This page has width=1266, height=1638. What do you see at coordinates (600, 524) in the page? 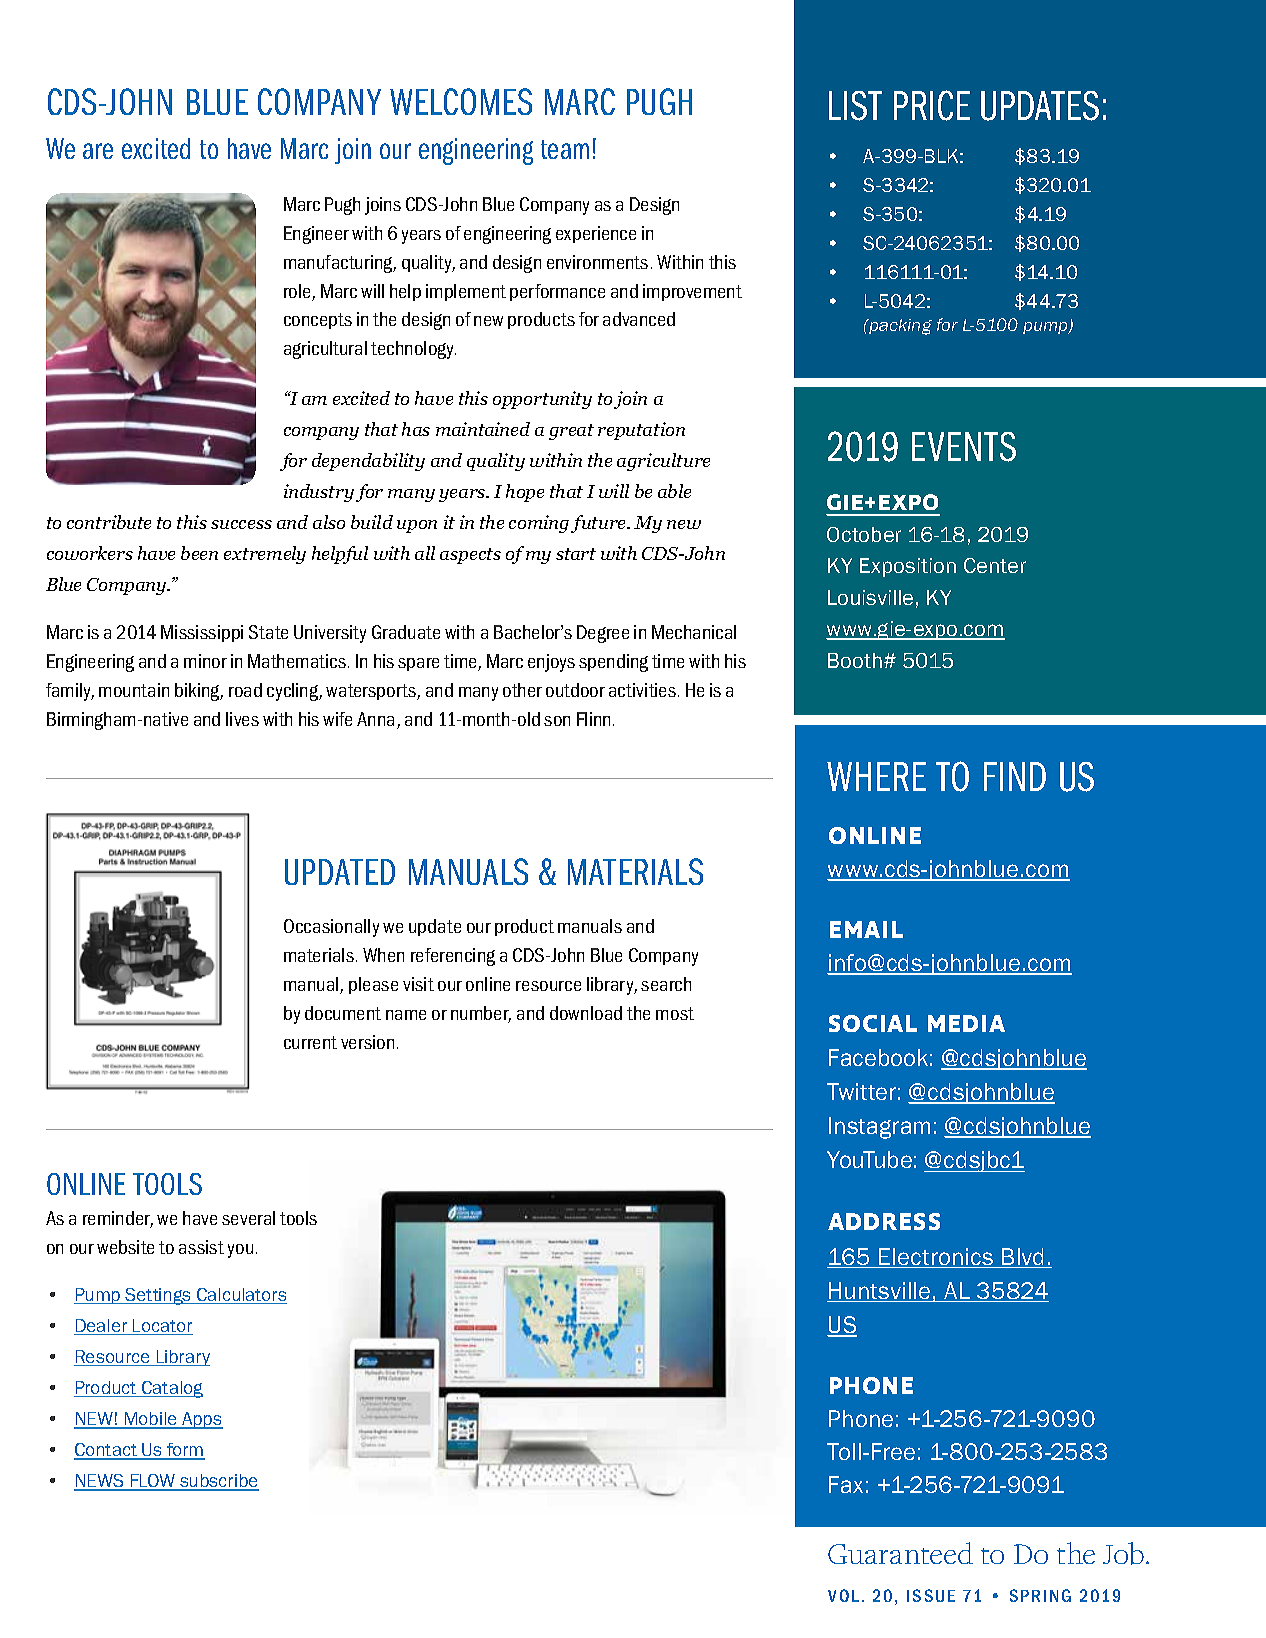
I see `future` at bounding box center [600, 524].
